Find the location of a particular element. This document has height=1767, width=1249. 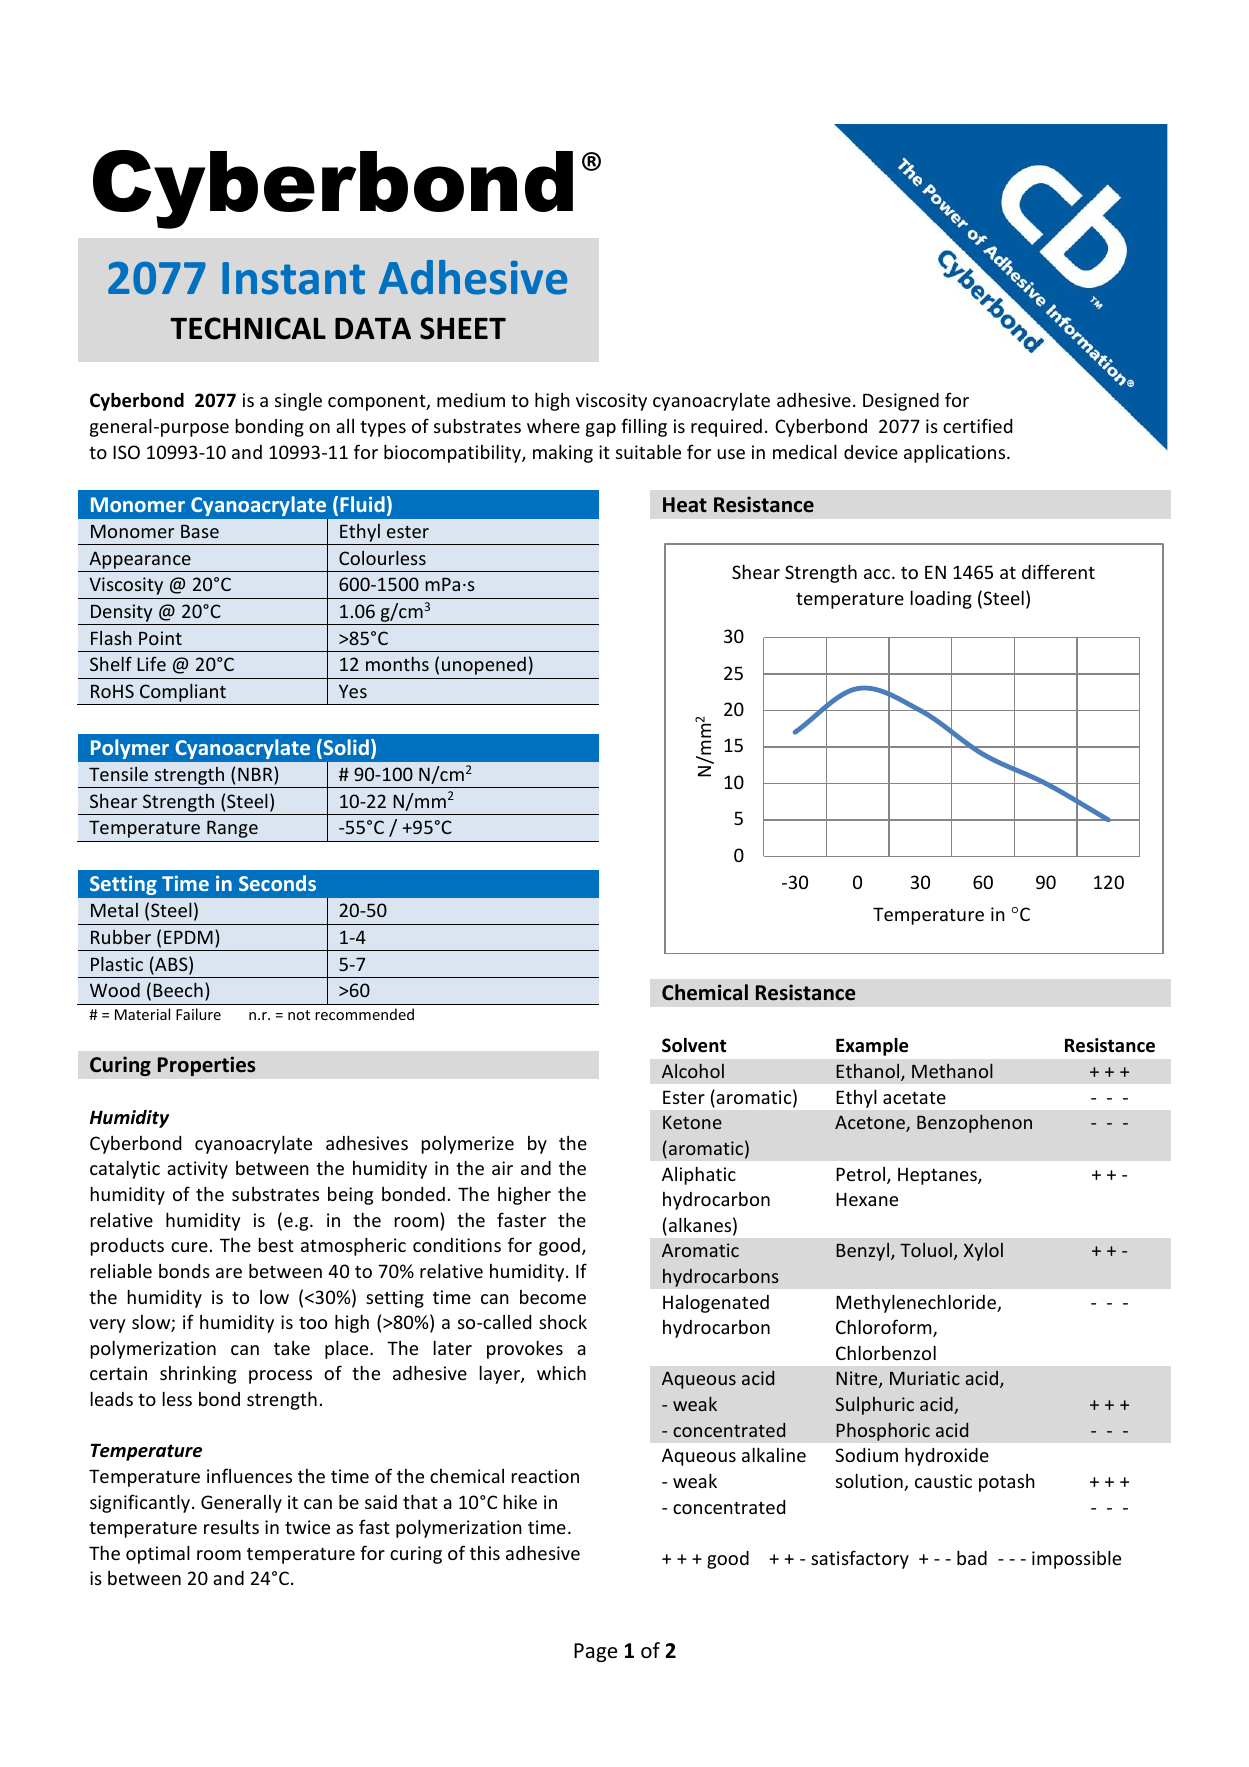

air is located at coordinates (502, 1168).
